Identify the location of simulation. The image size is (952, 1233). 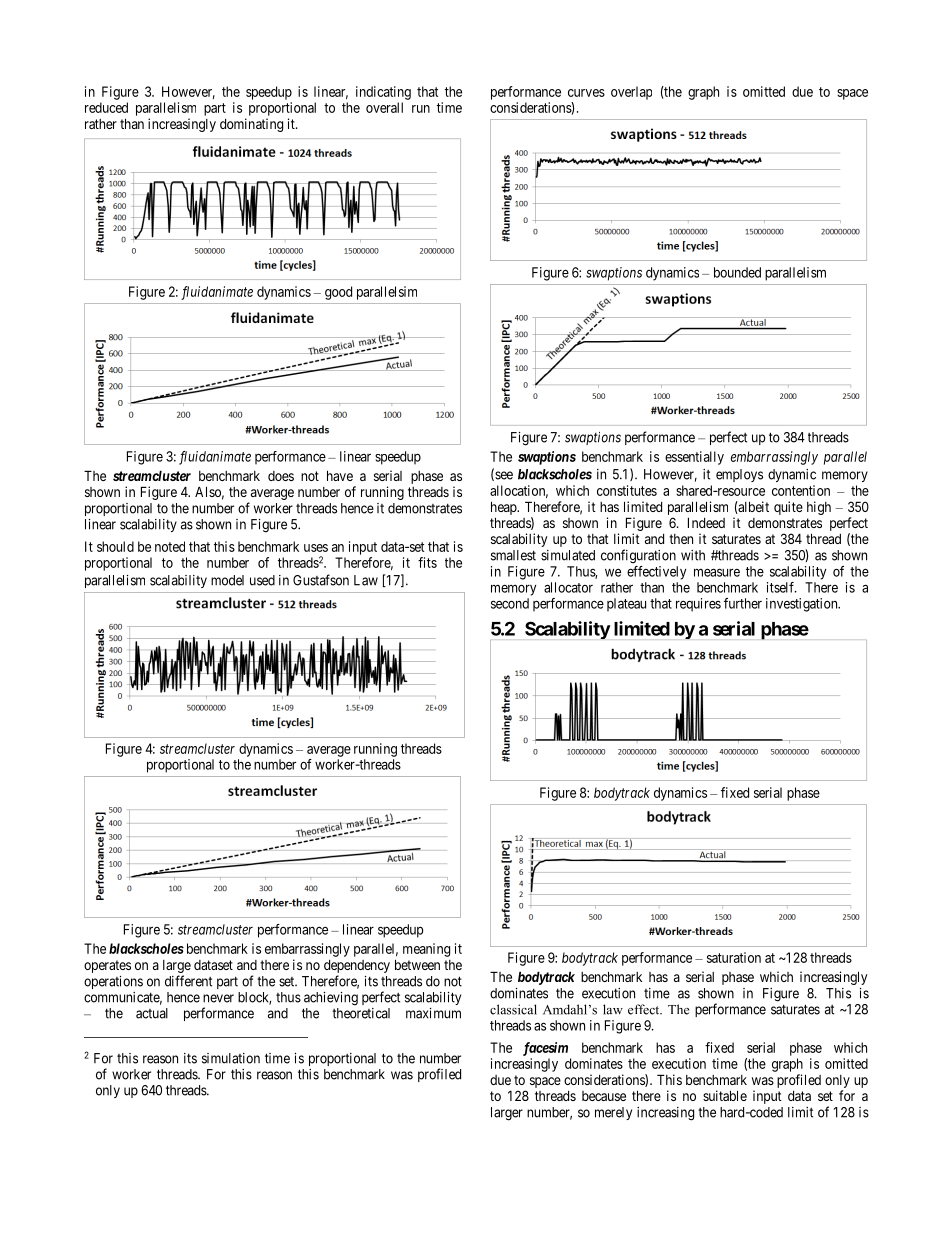
(231, 1058).
